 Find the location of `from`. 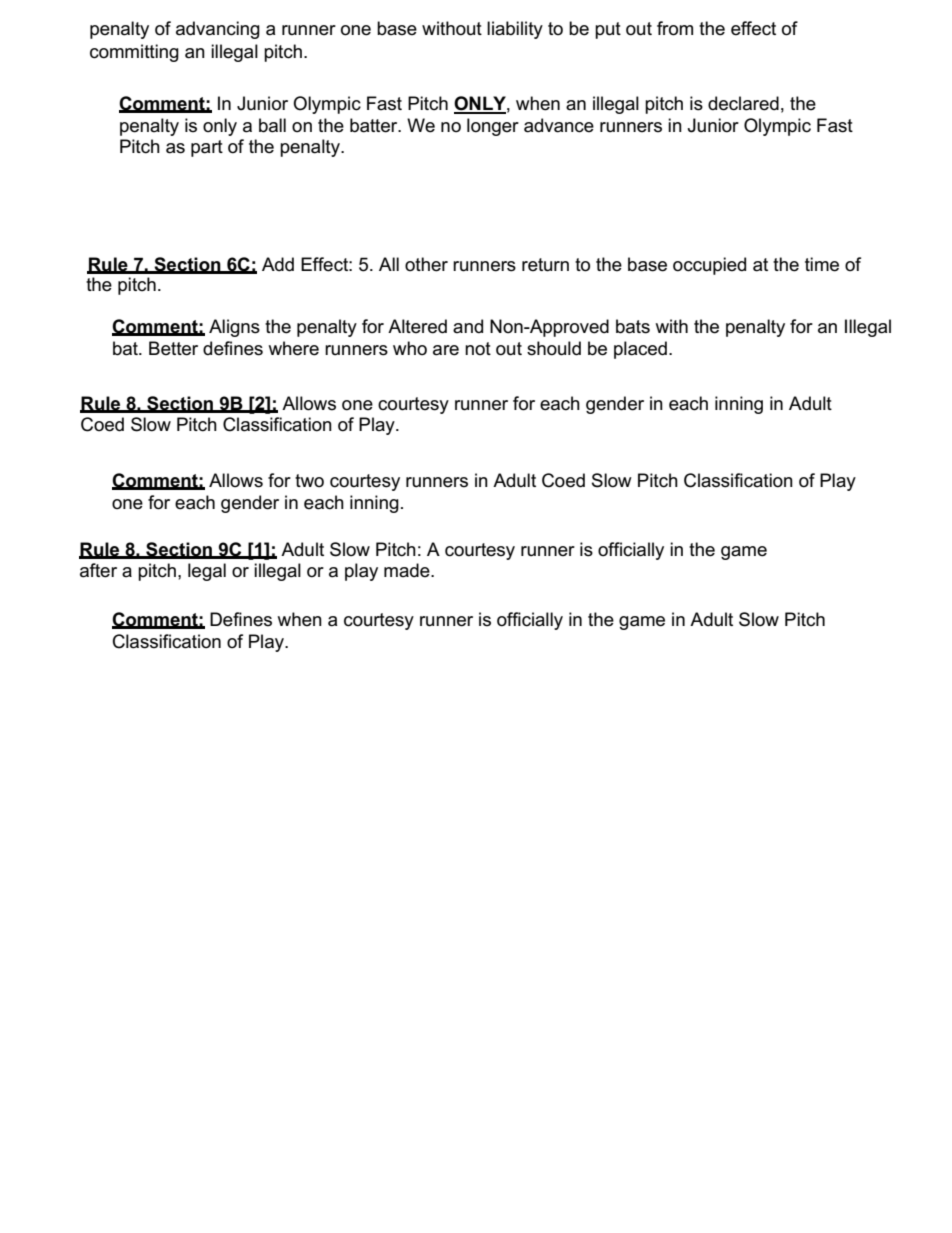

from is located at coordinates (675, 28).
